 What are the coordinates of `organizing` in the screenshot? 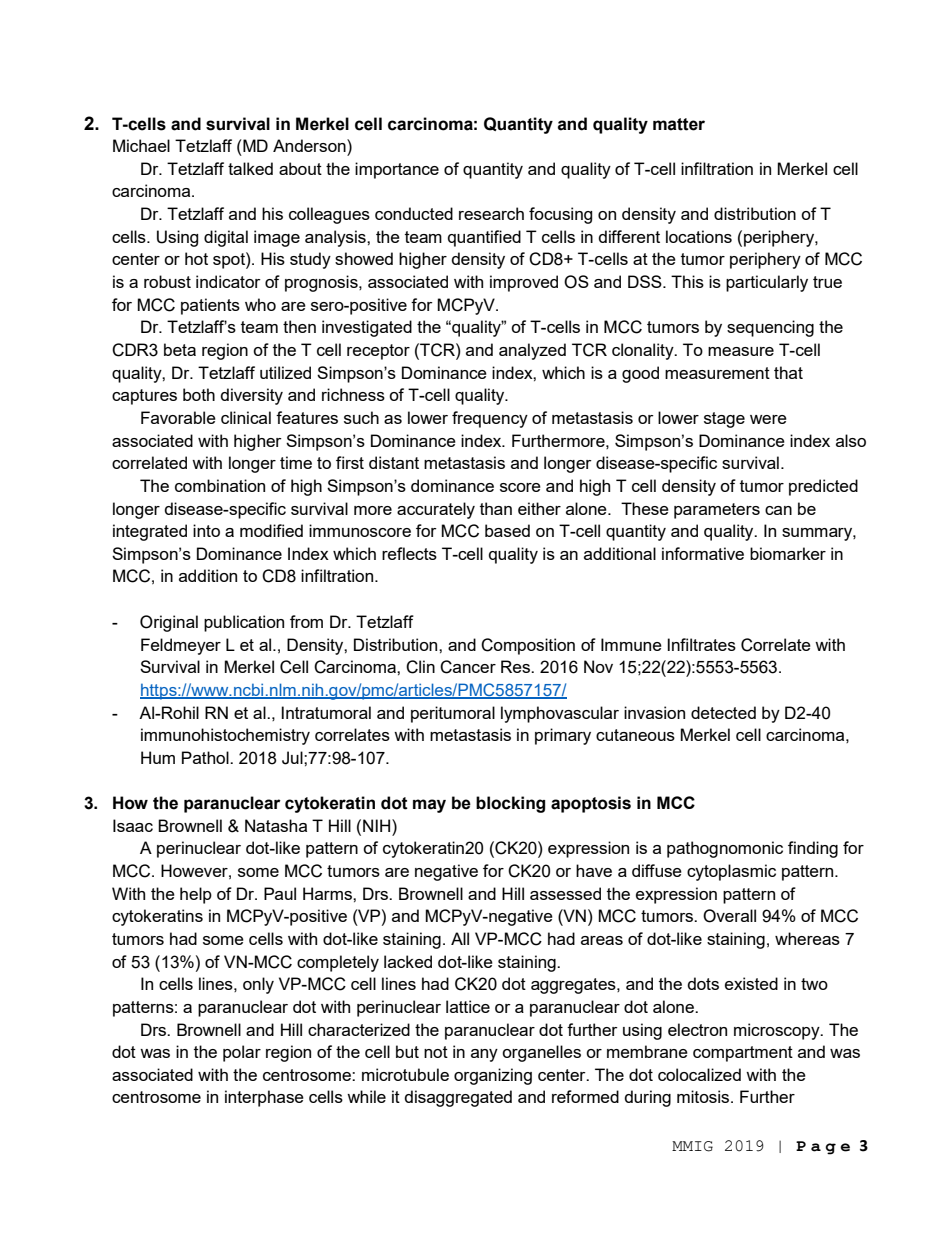 It's located at (493, 1076).
